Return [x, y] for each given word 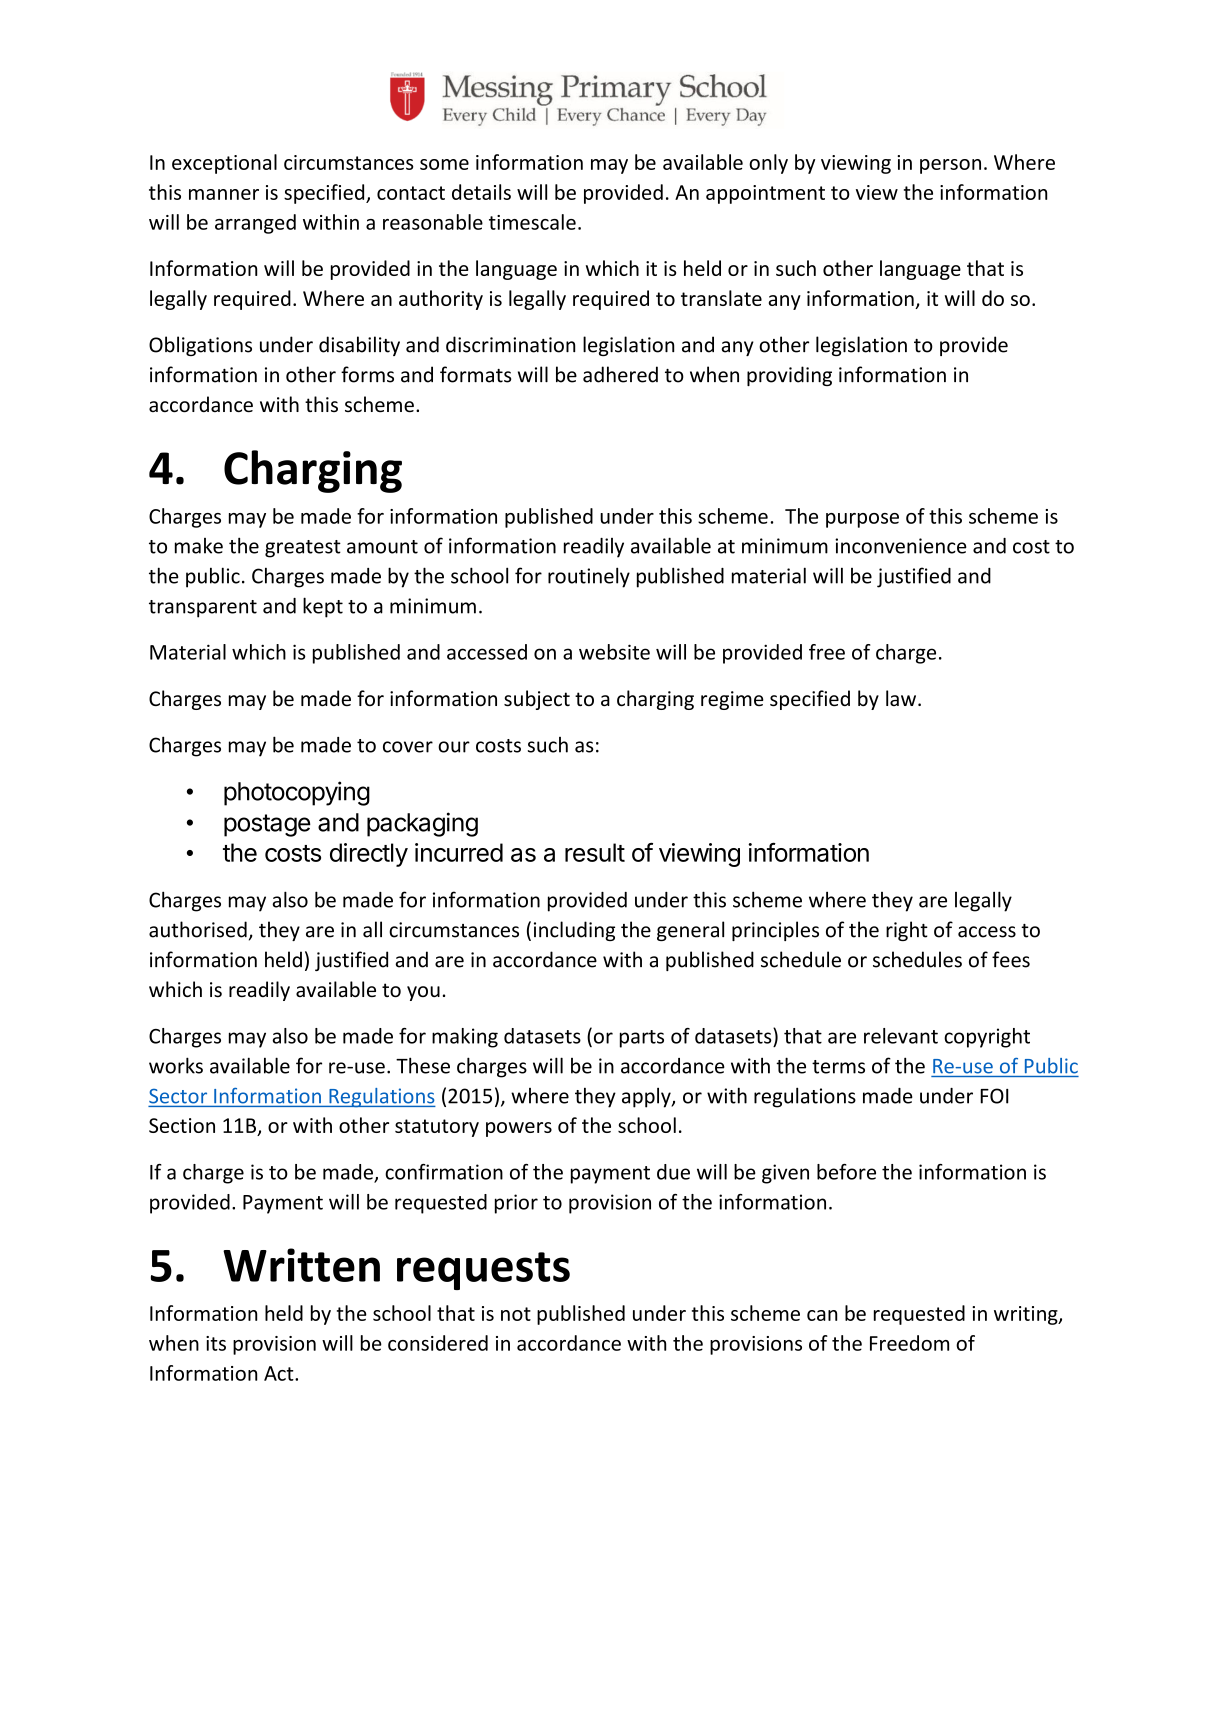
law [902, 698]
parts [642, 1039]
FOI [994, 1096]
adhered [620, 374]
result [595, 852]
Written [301, 1265]
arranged [255, 224]
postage [267, 825]
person [950, 166]
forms [367, 374]
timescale [532, 222]
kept [323, 607]
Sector [179, 1097]
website [614, 652]
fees [1011, 959]
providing [789, 376]
